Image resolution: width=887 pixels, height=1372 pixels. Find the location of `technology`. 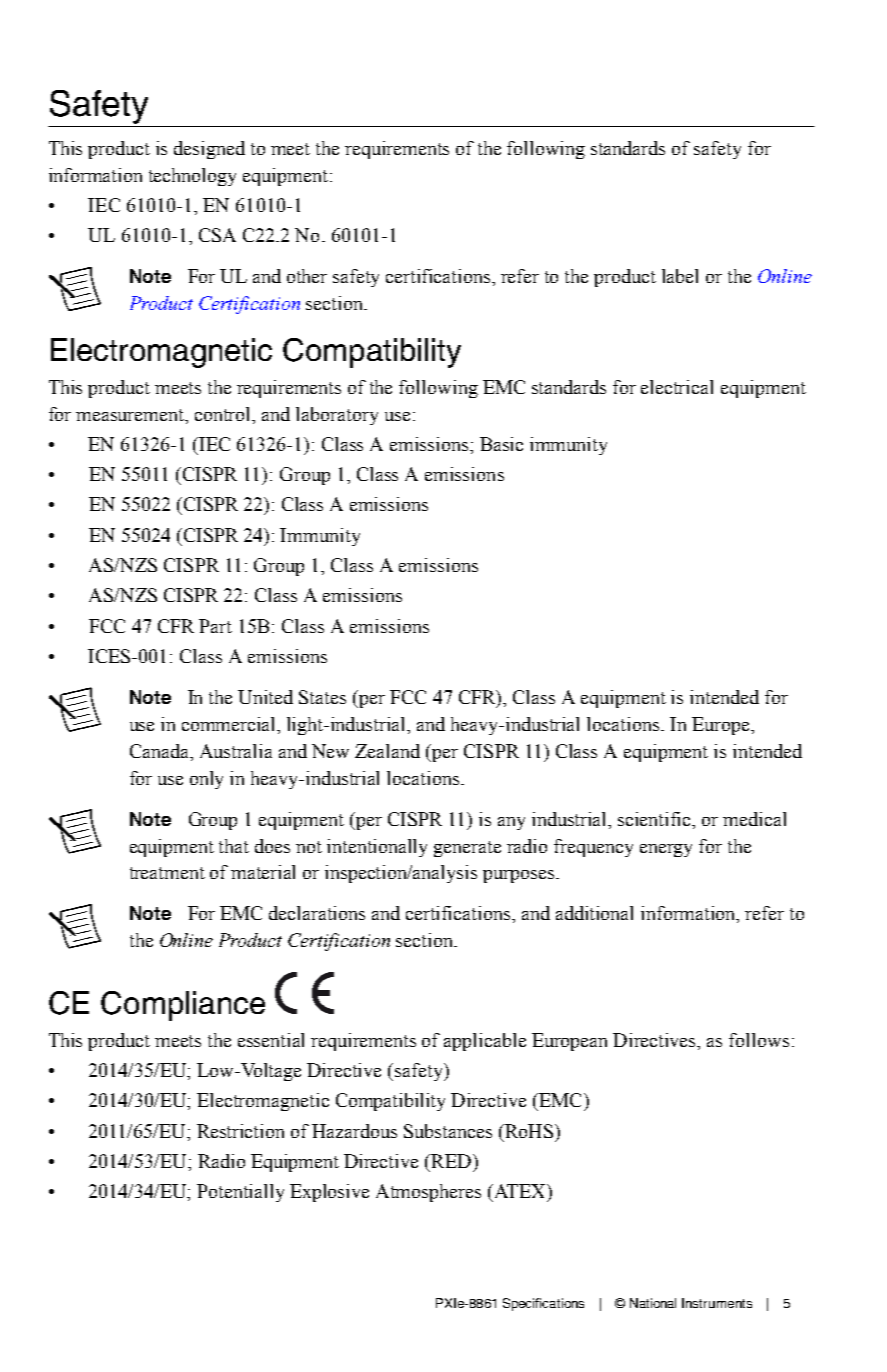

technology is located at coordinates (192, 177).
